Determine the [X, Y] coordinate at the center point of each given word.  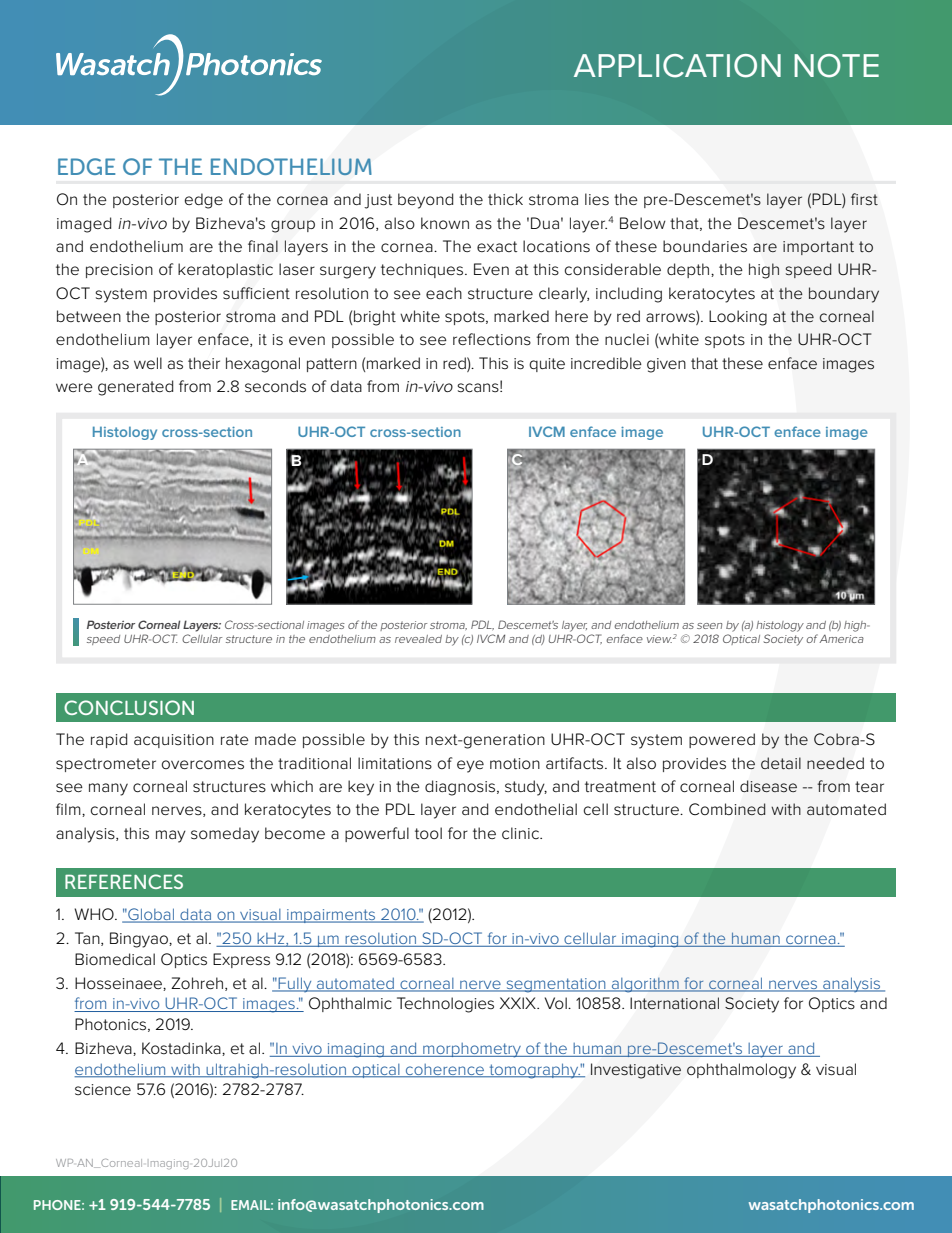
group [293, 226]
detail [781, 763]
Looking [738, 318]
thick [505, 199]
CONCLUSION [129, 707]
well [148, 363]
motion [515, 764]
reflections [492, 339]
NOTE [836, 66]
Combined [727, 809]
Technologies [445, 1005]
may [171, 836]
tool [428, 833]
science [103, 1090]
